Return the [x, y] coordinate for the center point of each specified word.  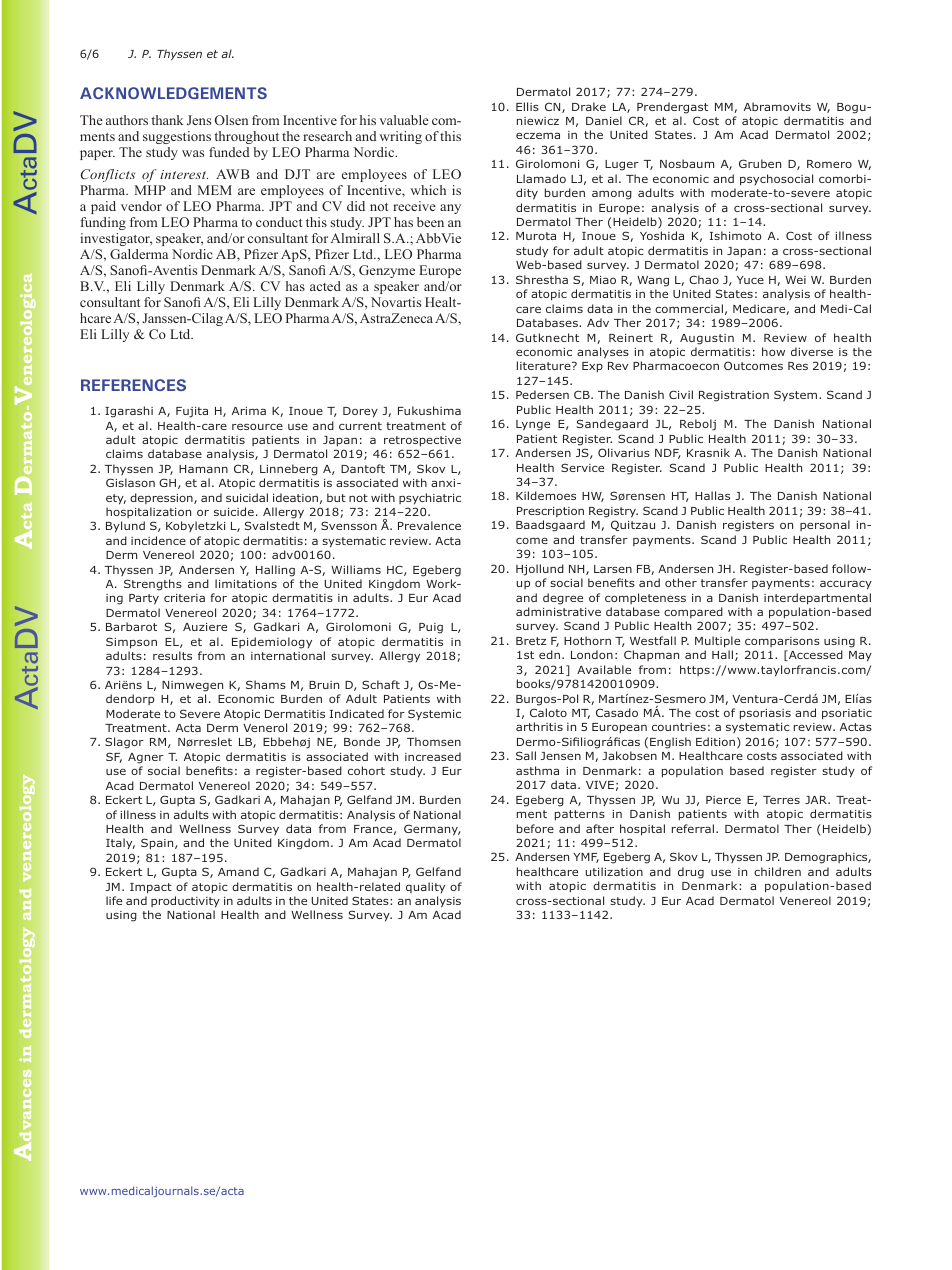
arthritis [539, 726]
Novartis [396, 302]
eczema [538, 135]
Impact [151, 888]
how [773, 351]
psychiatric [430, 499]
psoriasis [765, 714]
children [777, 871]
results [172, 655]
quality [425, 887]
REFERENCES [133, 385]
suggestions [177, 137]
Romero [829, 164]
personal [825, 525]
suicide [234, 511]
